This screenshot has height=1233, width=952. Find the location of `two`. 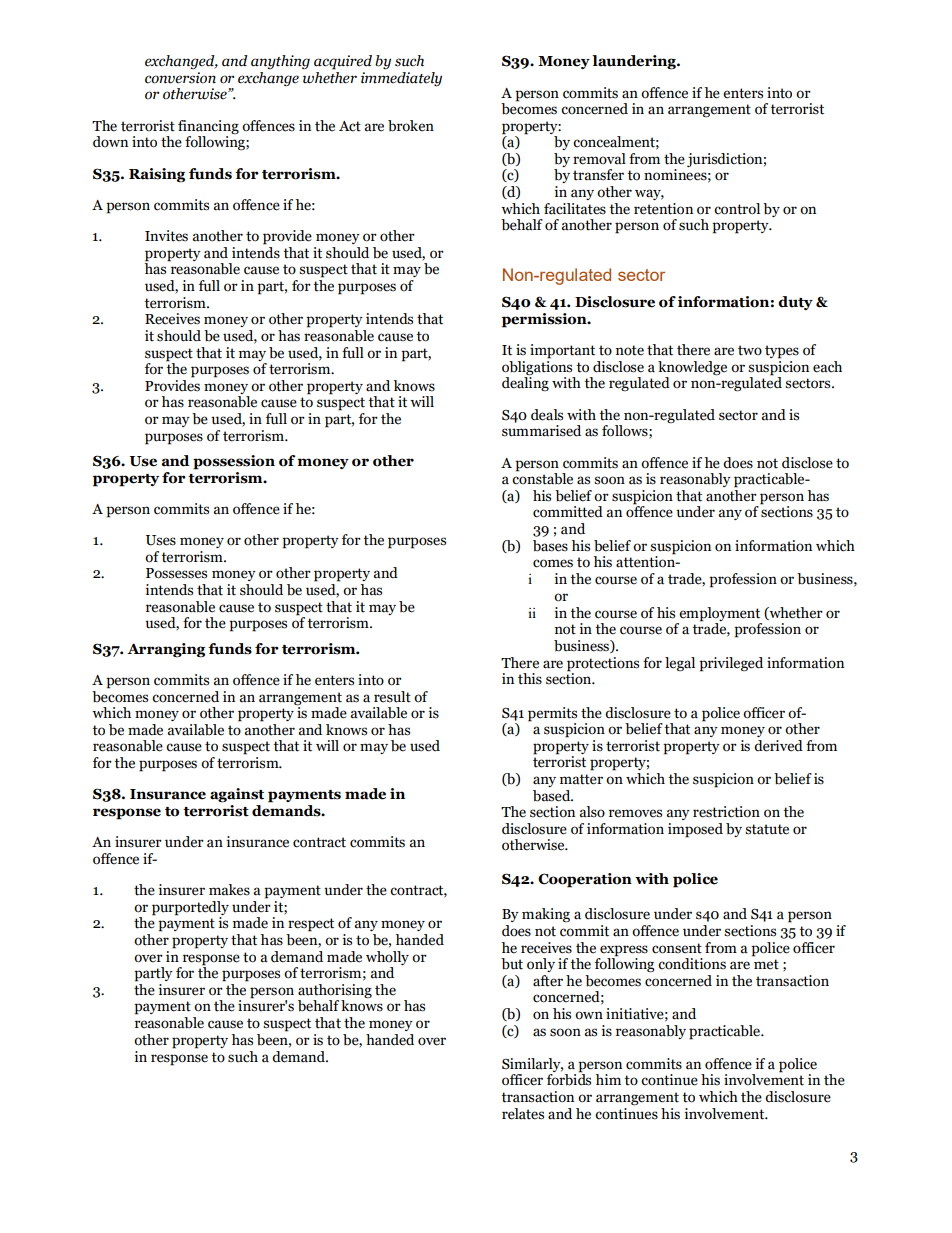

two is located at coordinates (750, 350).
